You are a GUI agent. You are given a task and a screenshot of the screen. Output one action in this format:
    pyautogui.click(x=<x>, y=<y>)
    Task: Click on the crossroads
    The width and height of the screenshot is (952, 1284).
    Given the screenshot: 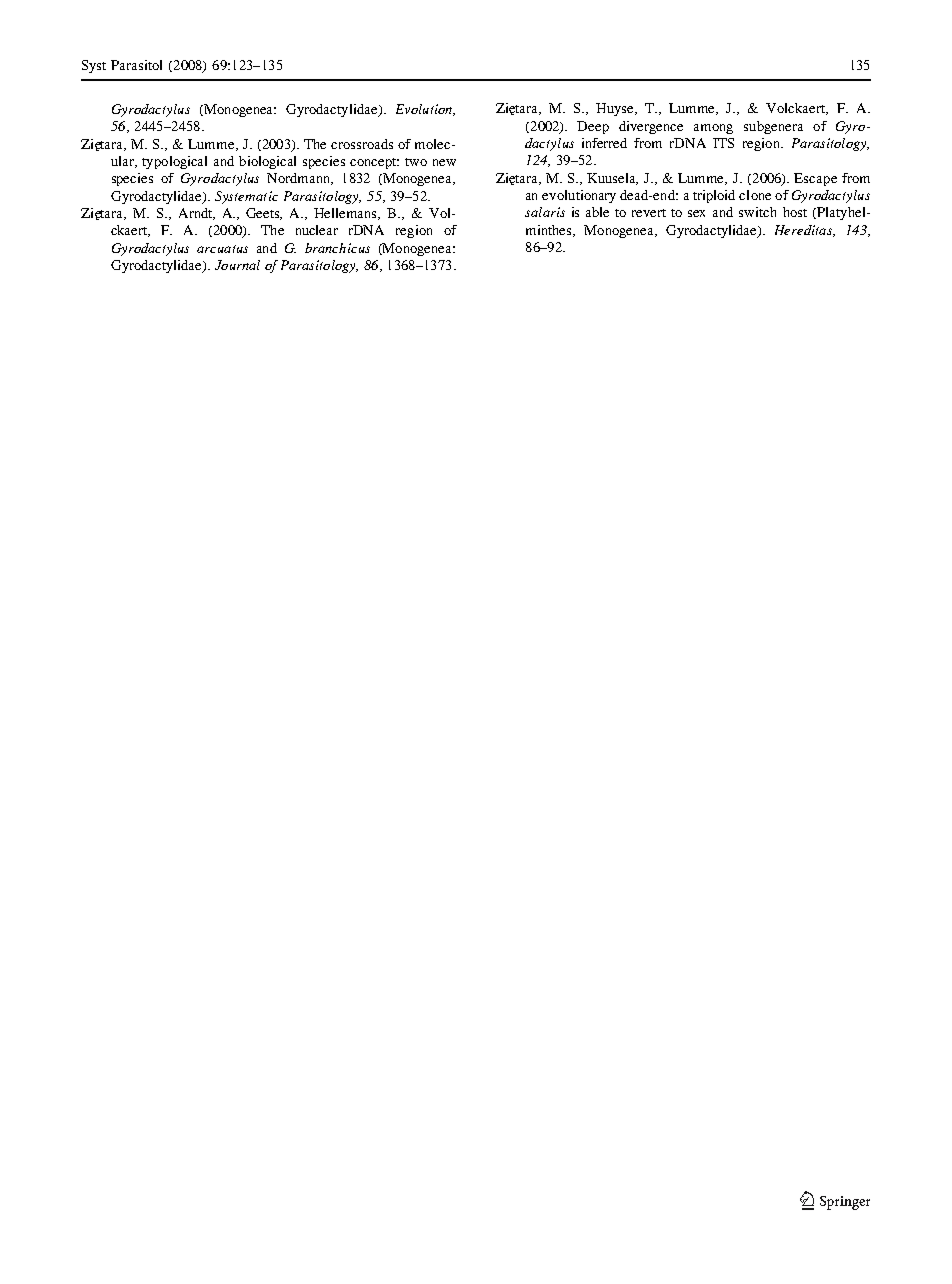 What is the action you would take?
    pyautogui.click(x=362, y=144)
